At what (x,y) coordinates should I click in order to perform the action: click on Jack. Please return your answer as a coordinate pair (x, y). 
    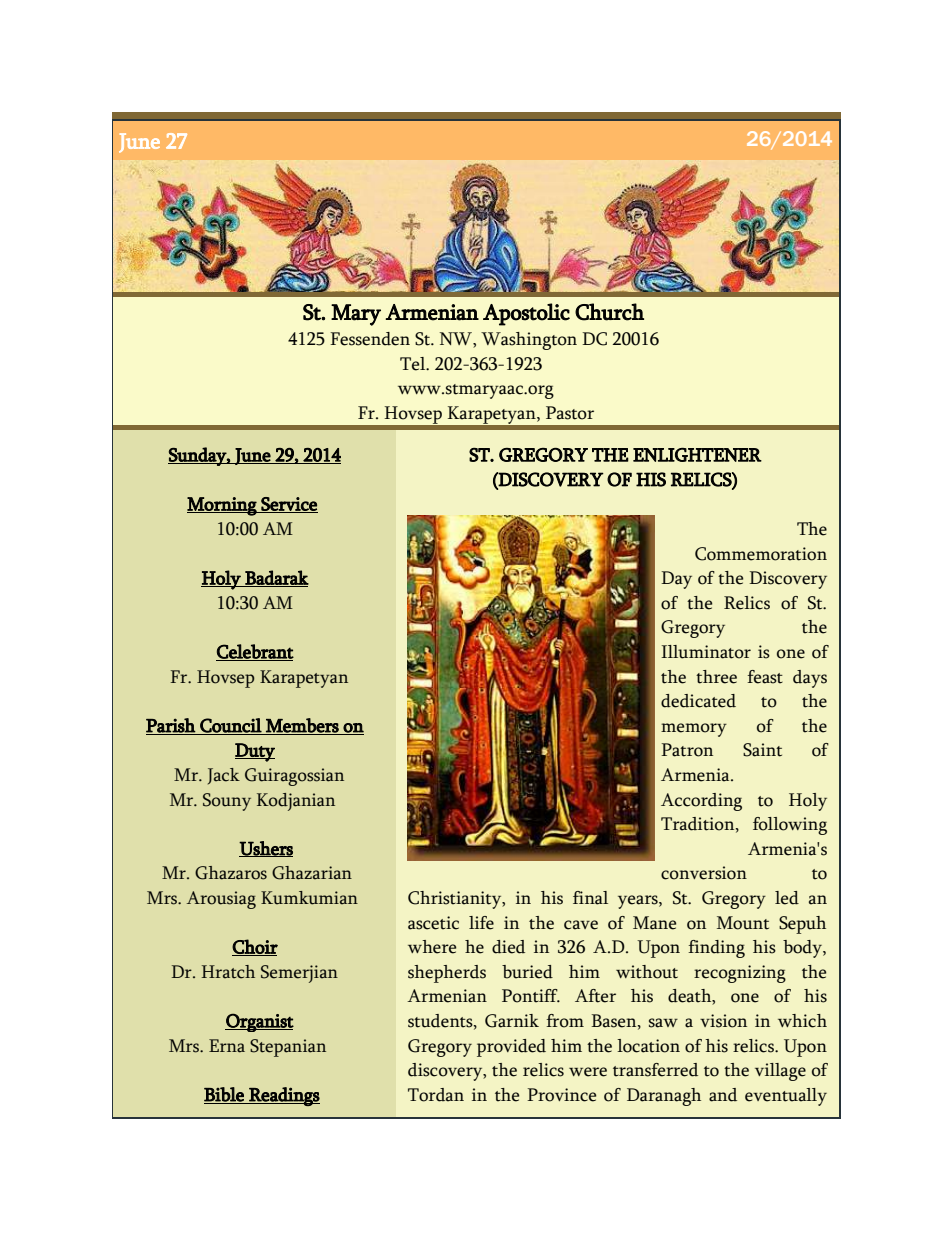
    Looking at the image, I should click on (224, 776).
